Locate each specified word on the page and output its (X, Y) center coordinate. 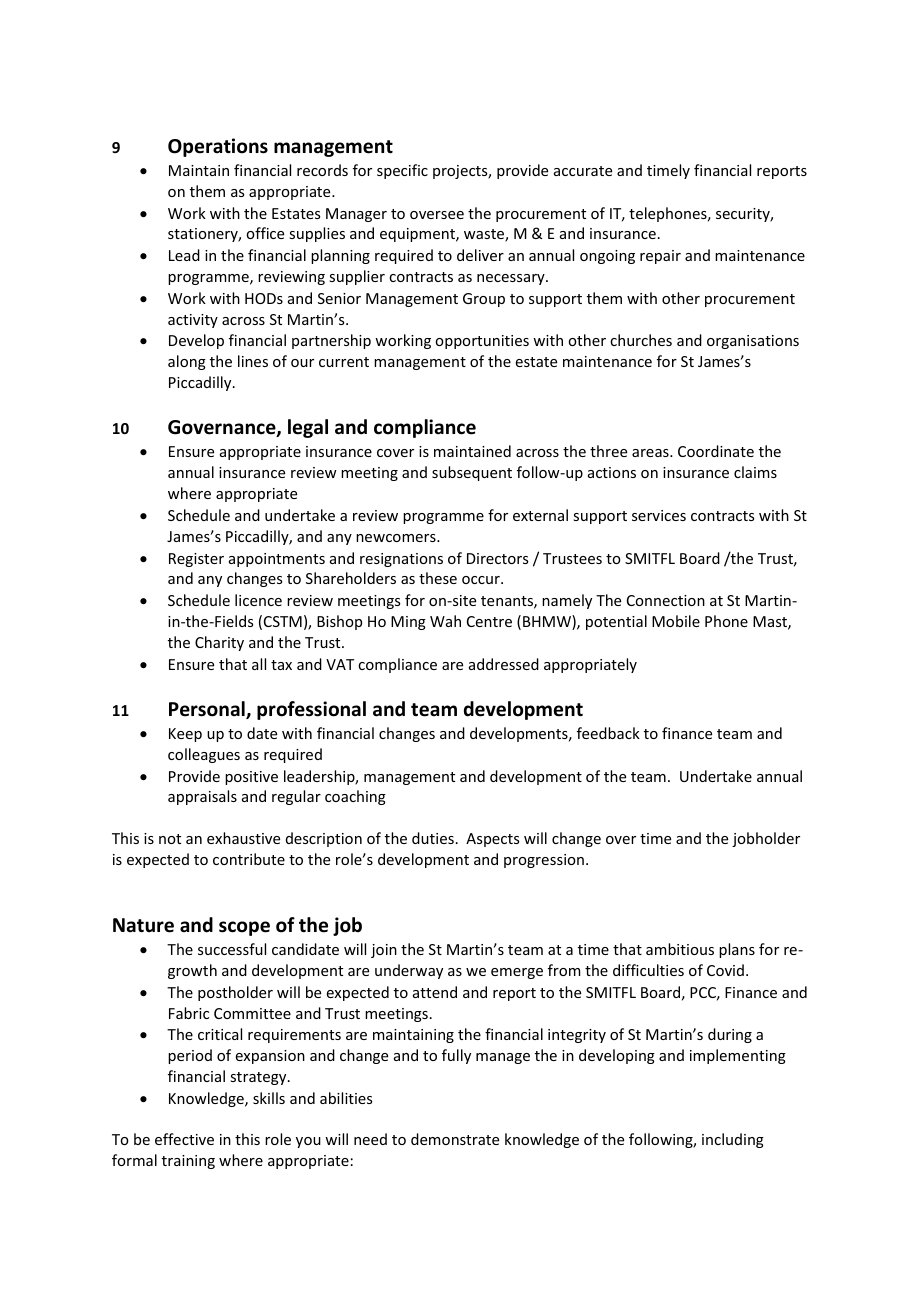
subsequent (472, 473)
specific (402, 171)
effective (184, 1139)
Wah (445, 621)
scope (244, 928)
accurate (583, 171)
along (187, 362)
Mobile (676, 621)
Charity (219, 643)
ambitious (680, 949)
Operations (218, 147)
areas (651, 453)
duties (433, 838)
